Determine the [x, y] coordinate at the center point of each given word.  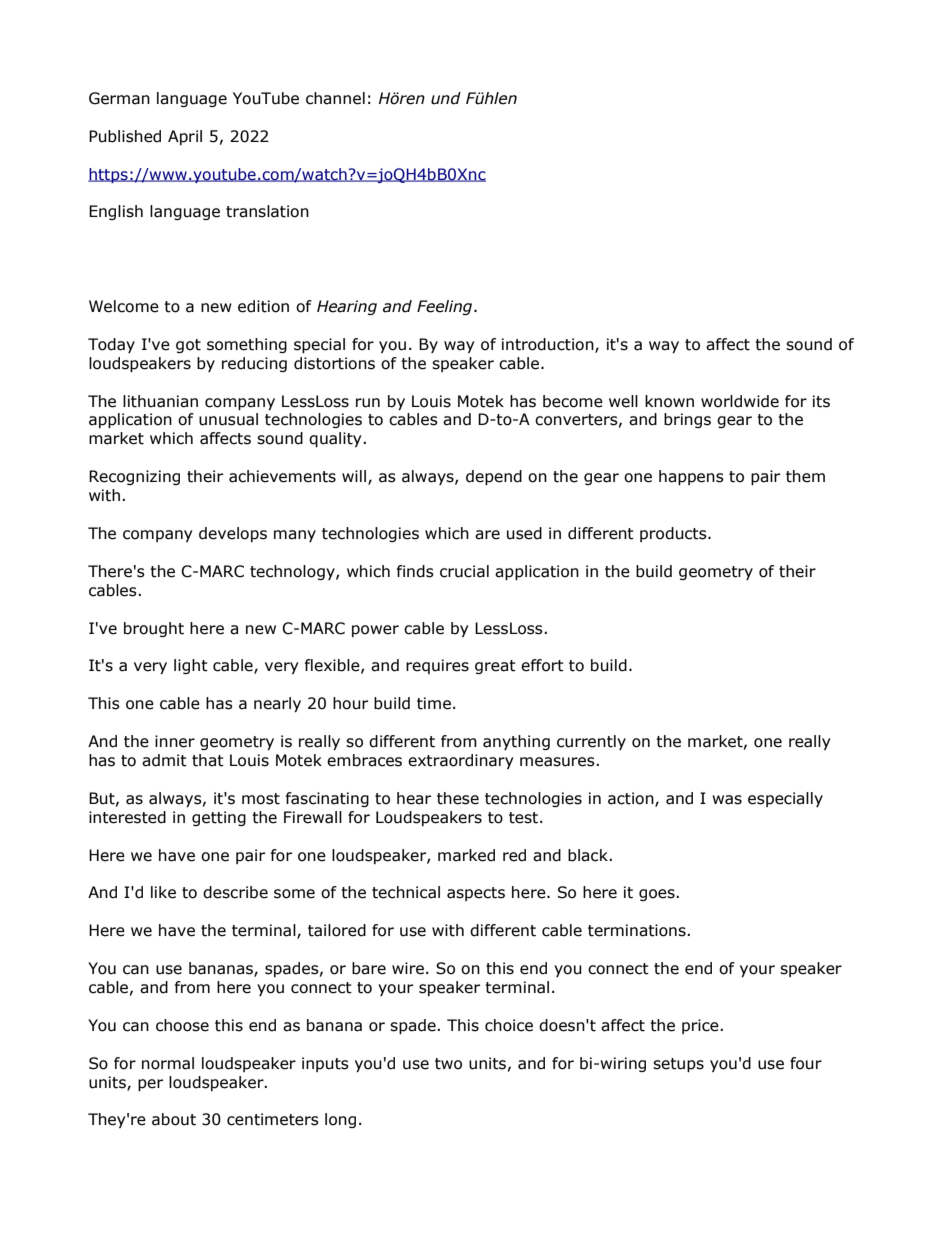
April [185, 137]
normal [168, 1063]
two [448, 1064]
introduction [549, 345]
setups [678, 1065]
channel [335, 98]
